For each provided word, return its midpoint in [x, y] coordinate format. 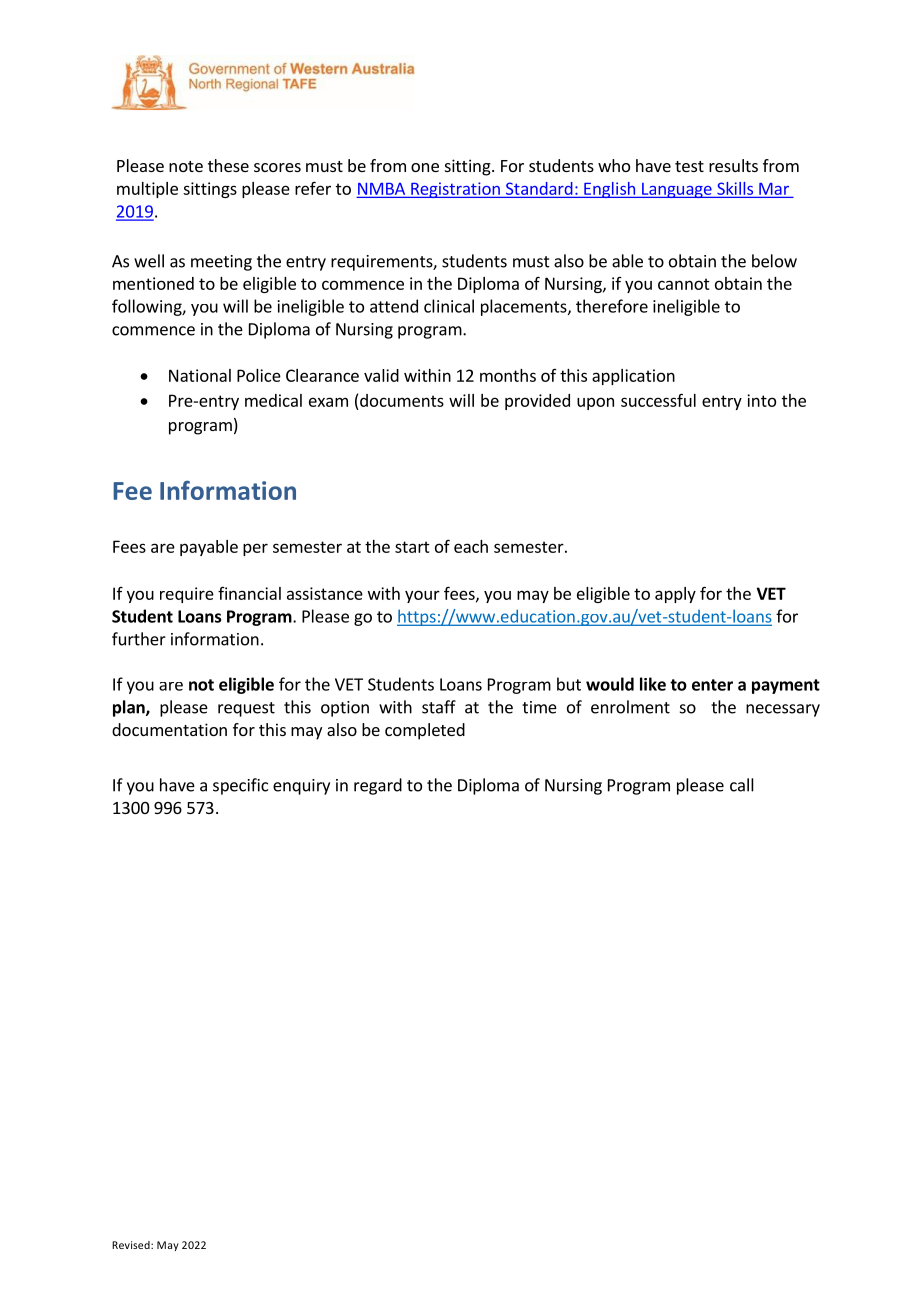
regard [378, 786]
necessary [783, 710]
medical [273, 400]
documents [402, 400]
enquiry [301, 787]
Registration [455, 190]
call [742, 785]
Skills [735, 188]
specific [240, 786]
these [228, 165]
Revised [132, 1245]
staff [439, 707]
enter [712, 685]
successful [658, 400]
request [246, 709]
